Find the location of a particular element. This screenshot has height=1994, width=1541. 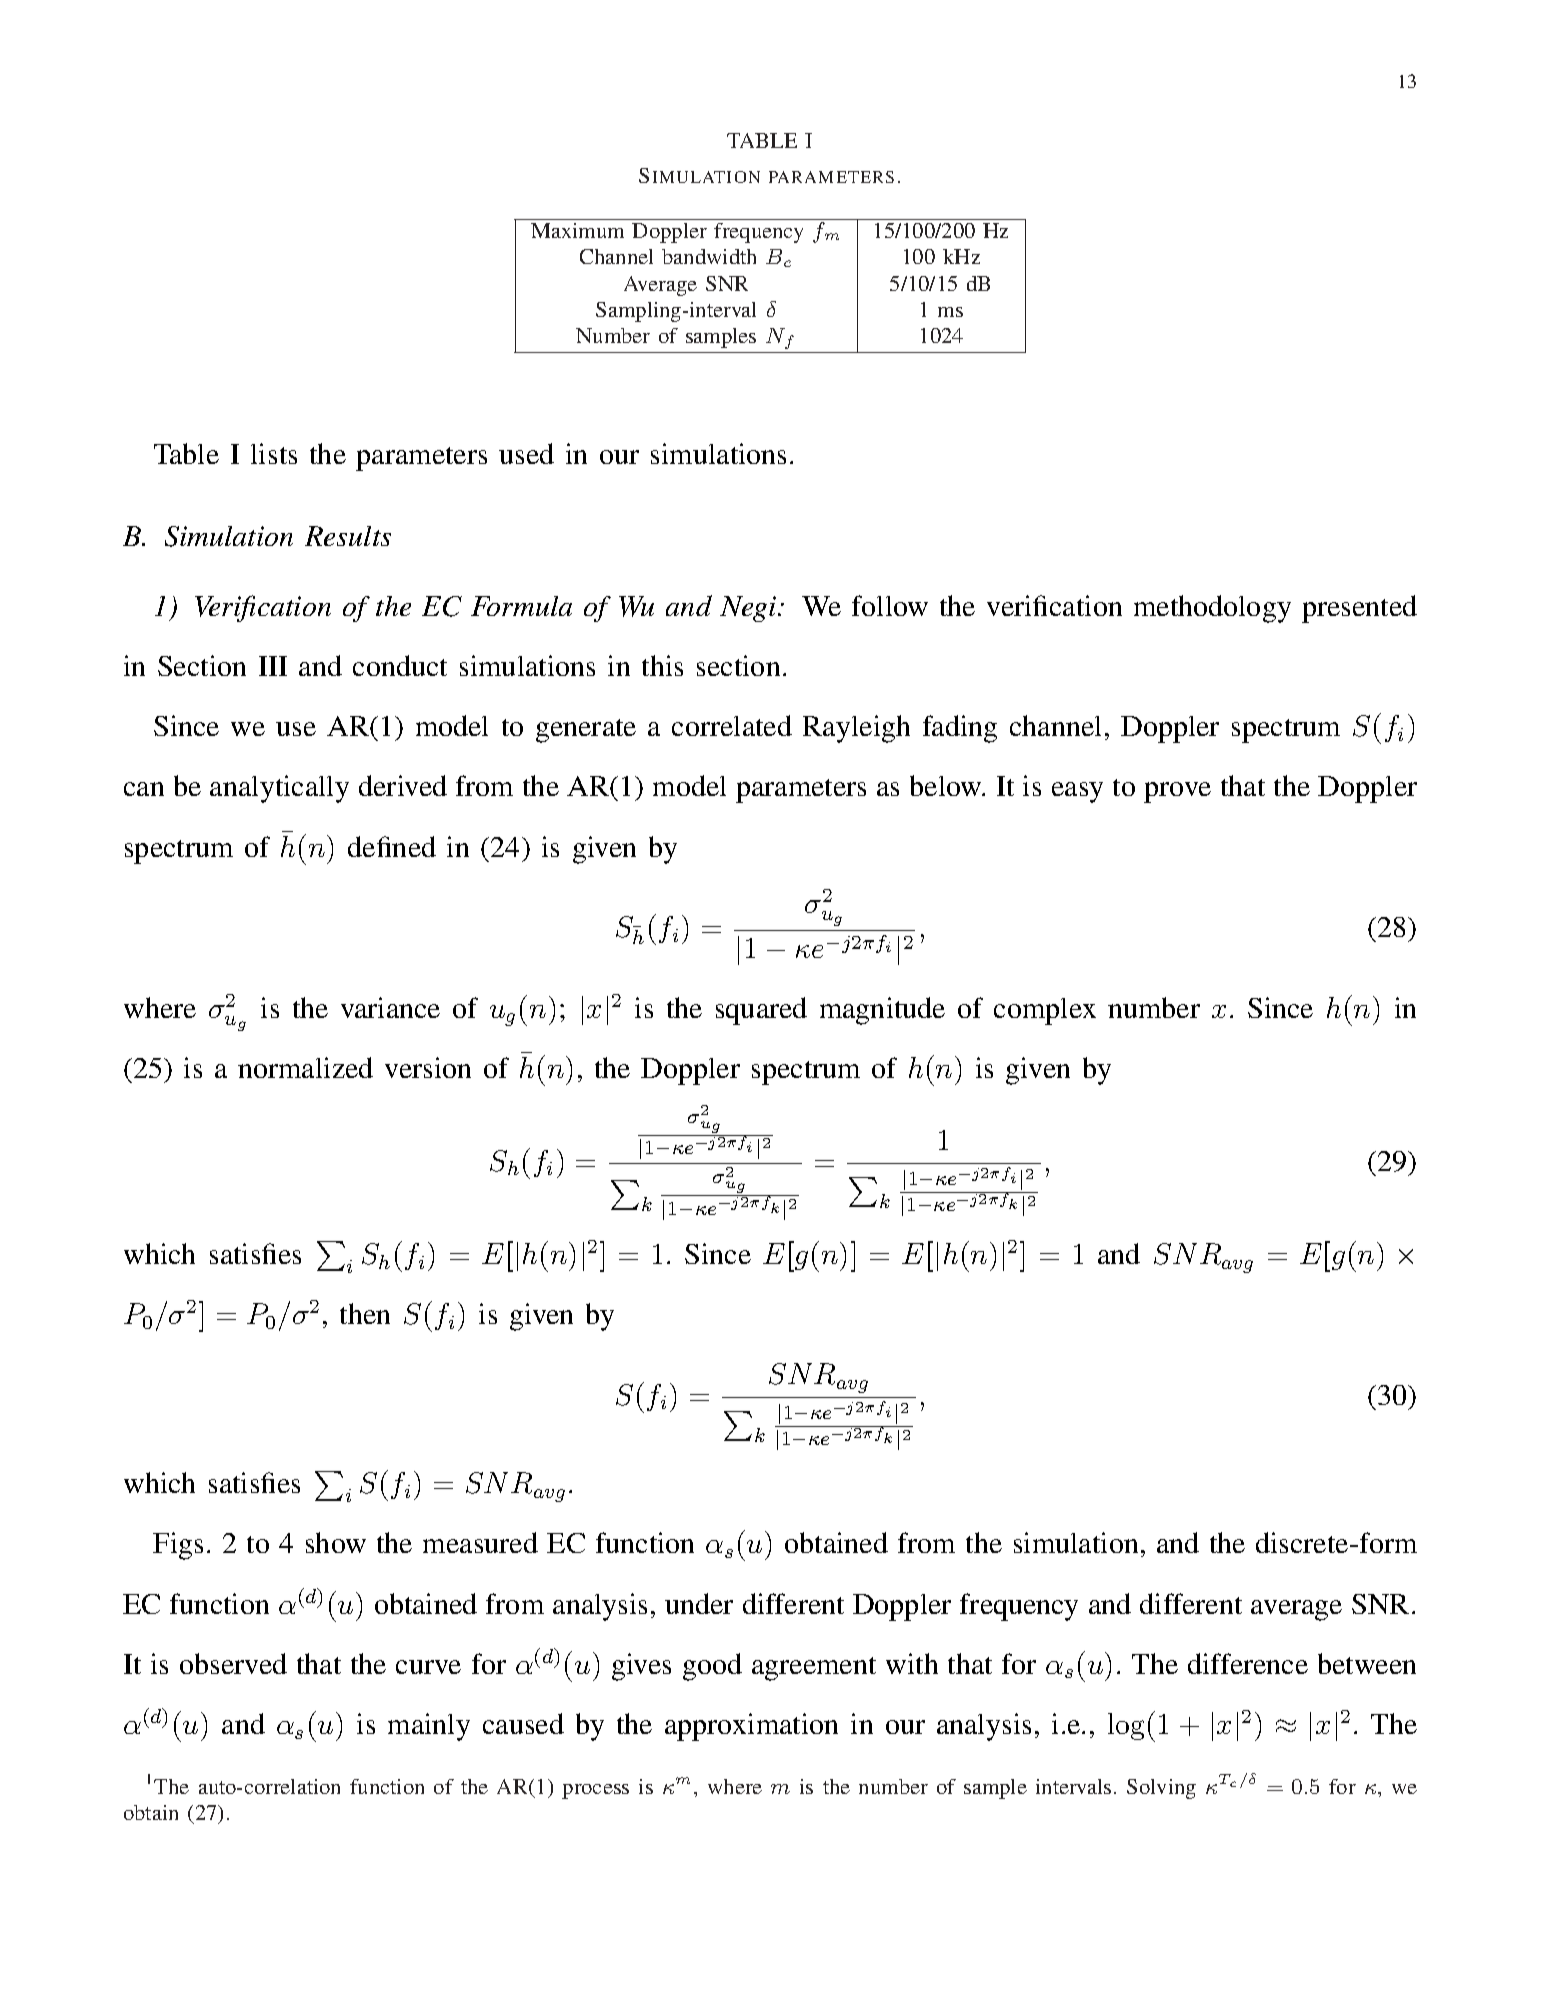

methodology is located at coordinates (1212, 609).
